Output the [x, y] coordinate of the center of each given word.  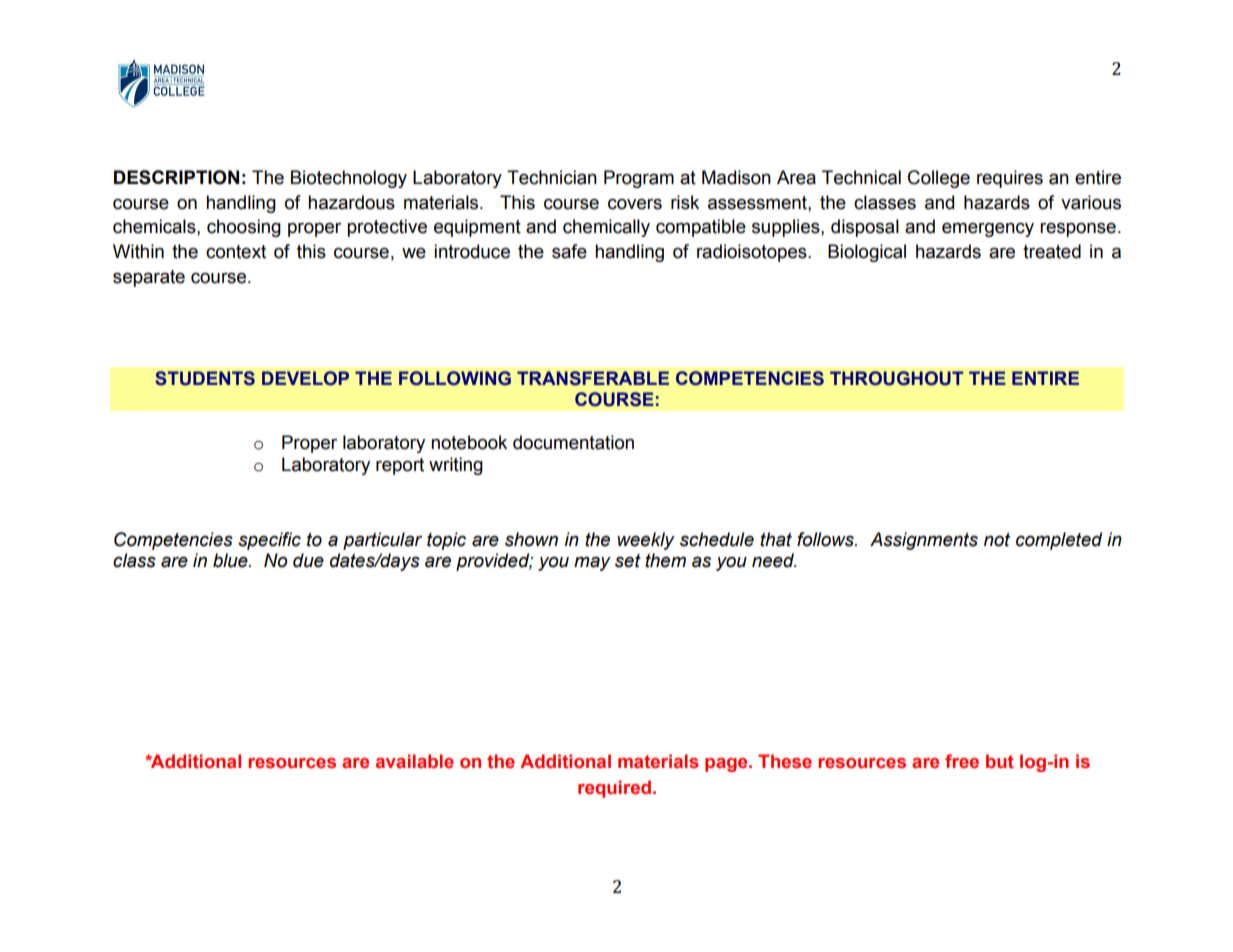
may [592, 563]
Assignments [924, 541]
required [614, 789]
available [415, 761]
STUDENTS [205, 378]
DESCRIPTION [176, 177]
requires [1010, 179]
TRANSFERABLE [593, 378]
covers [635, 204]
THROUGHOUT [896, 378]
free [962, 761]
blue [231, 560]
